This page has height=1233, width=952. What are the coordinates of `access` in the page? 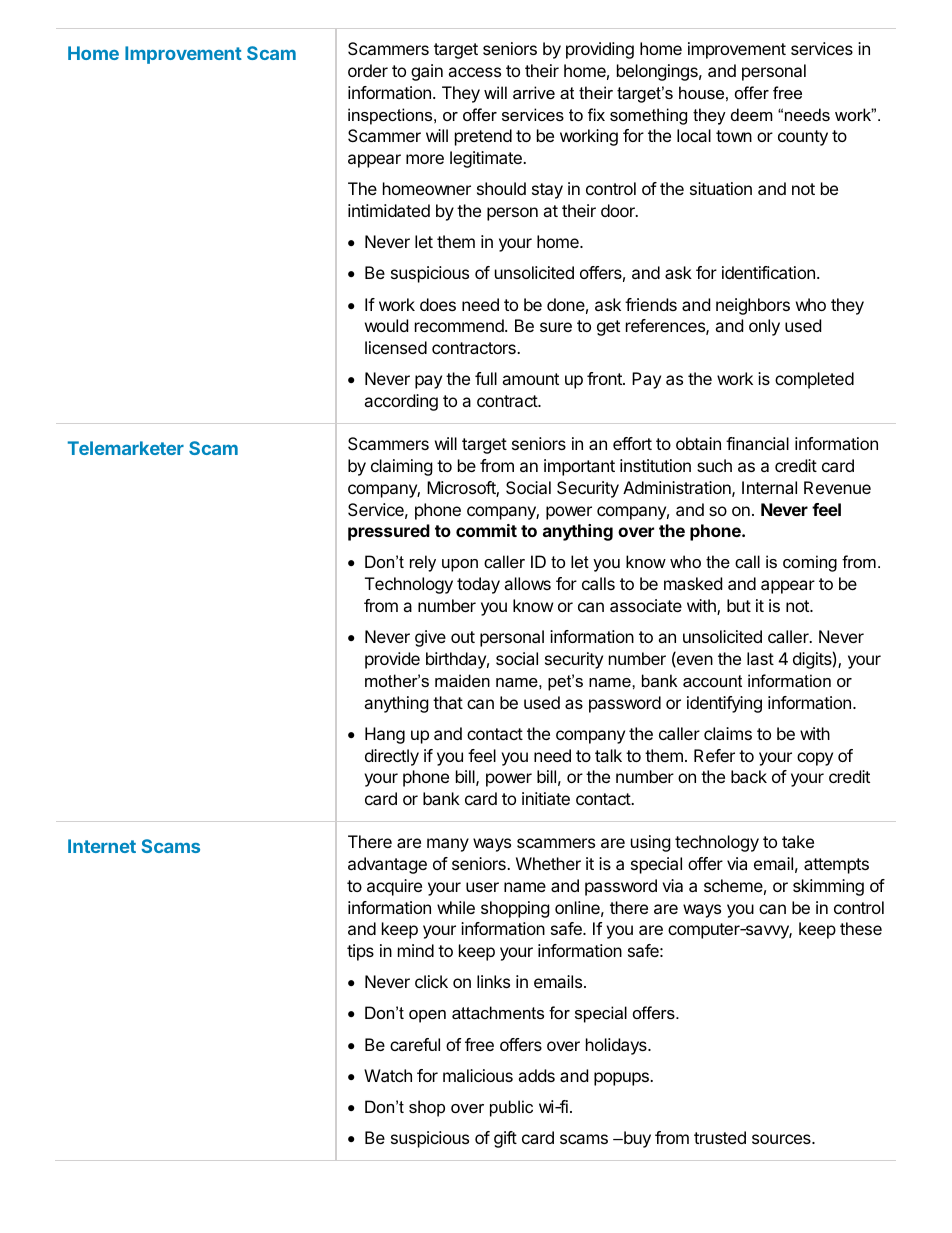 It's located at (474, 72).
